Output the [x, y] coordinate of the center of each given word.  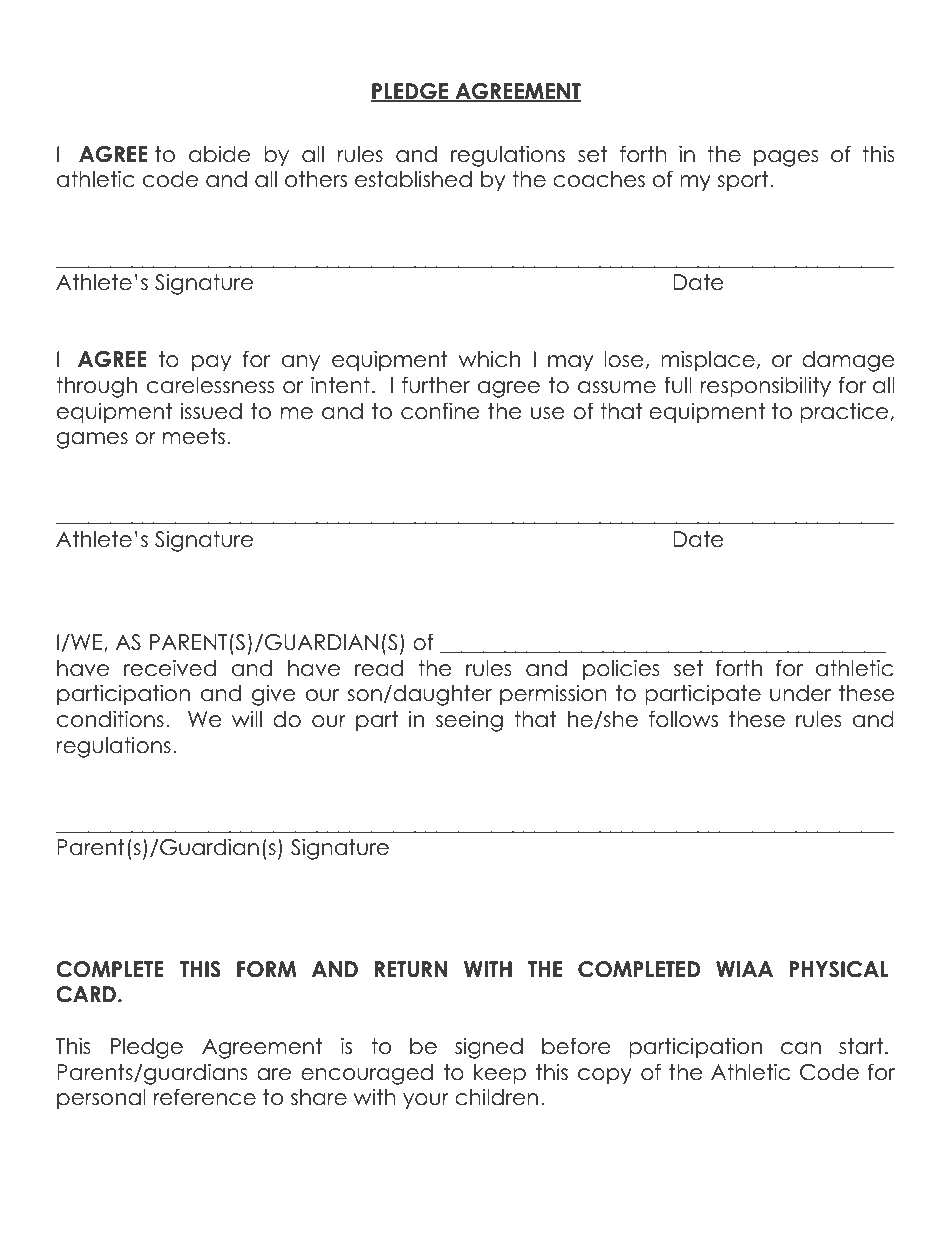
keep [500, 1074]
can [801, 1048]
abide [219, 154]
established [413, 179]
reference [205, 1097]
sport [744, 181]
